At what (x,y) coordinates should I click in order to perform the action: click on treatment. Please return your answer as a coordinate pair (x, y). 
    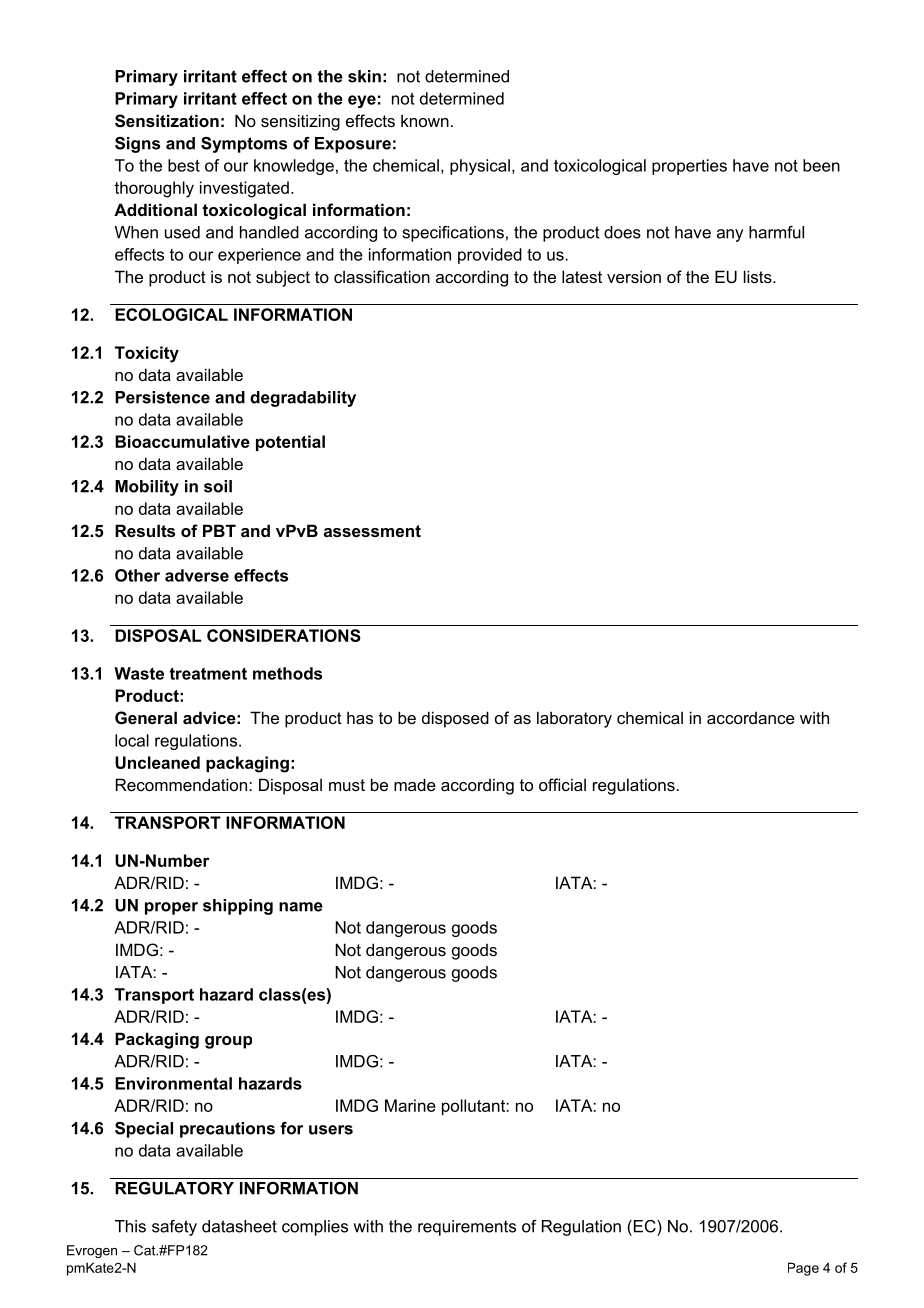
    Looking at the image, I should click on (208, 674).
